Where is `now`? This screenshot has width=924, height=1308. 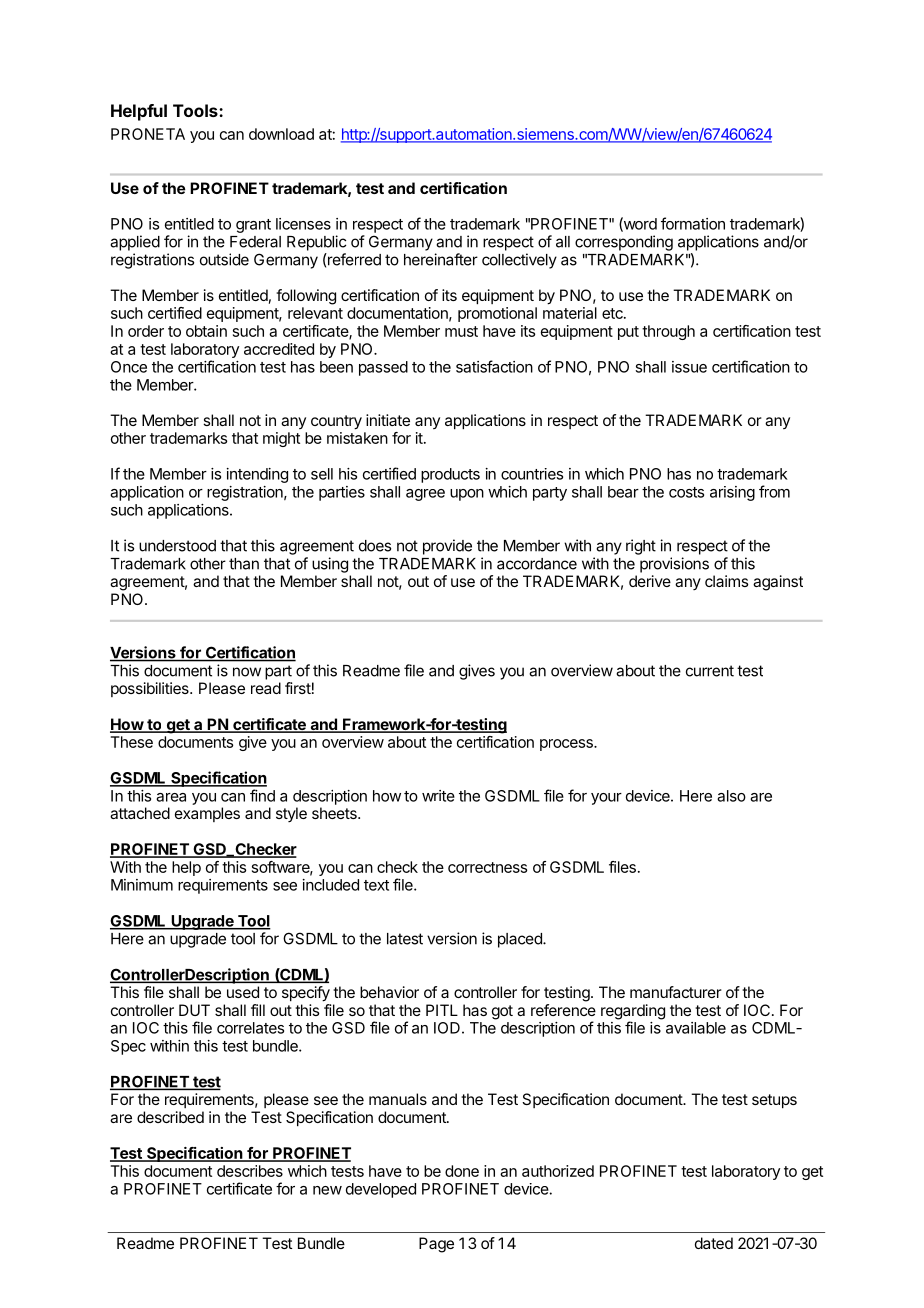 now is located at coordinates (247, 672).
